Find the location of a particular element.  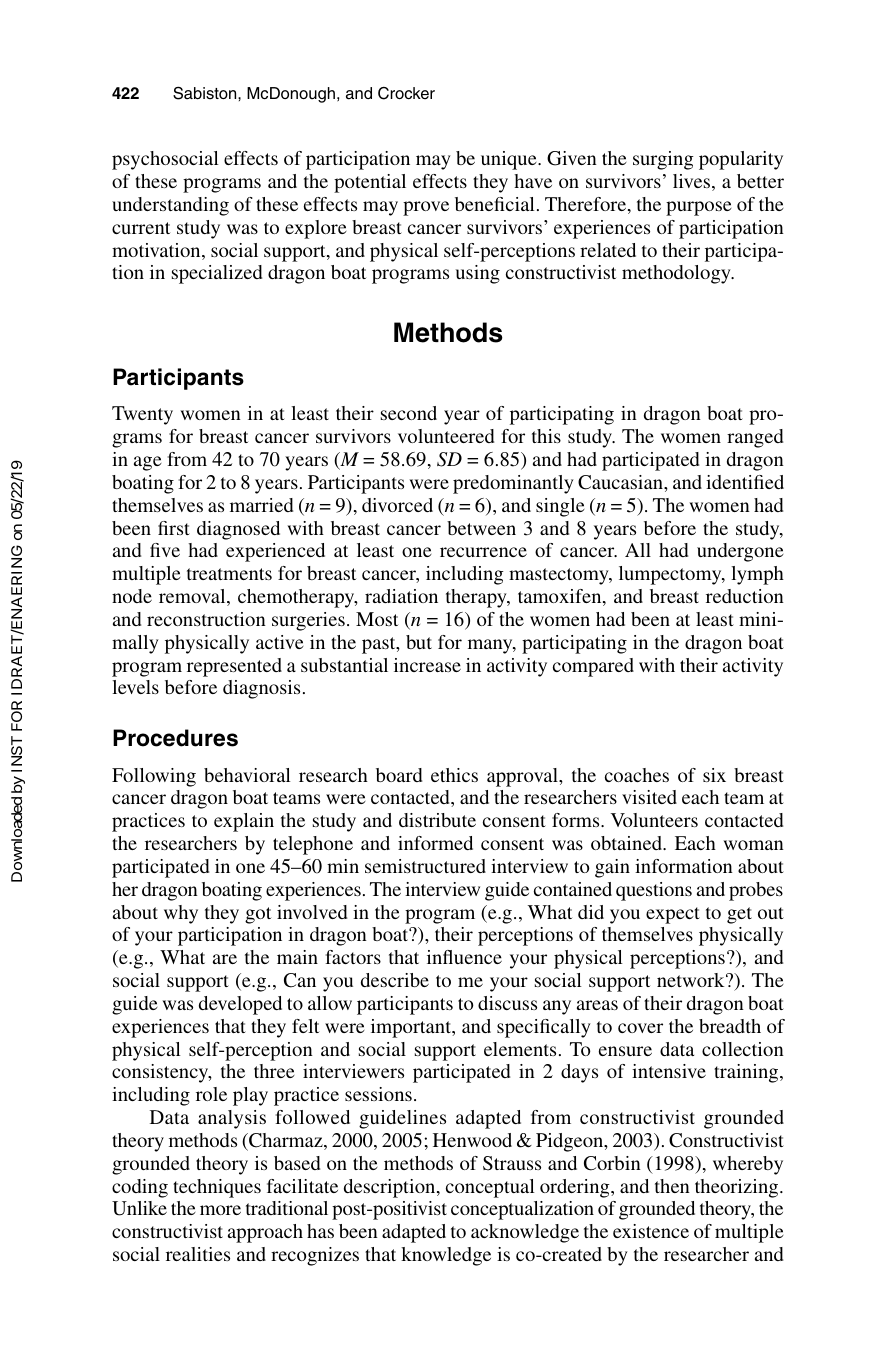

developed is located at coordinates (240, 1005).
